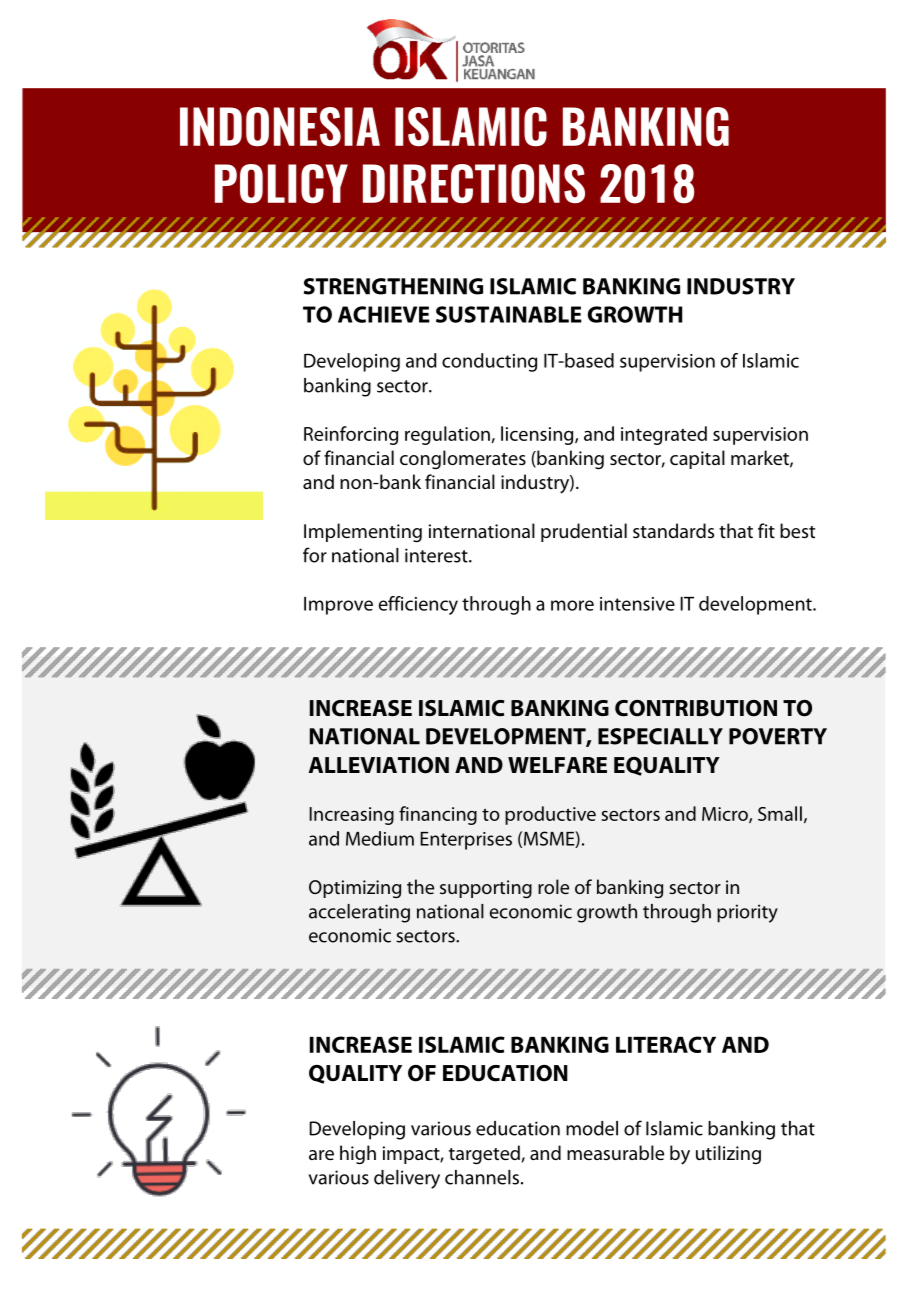  I want to click on Reinforcing, so click(351, 435).
